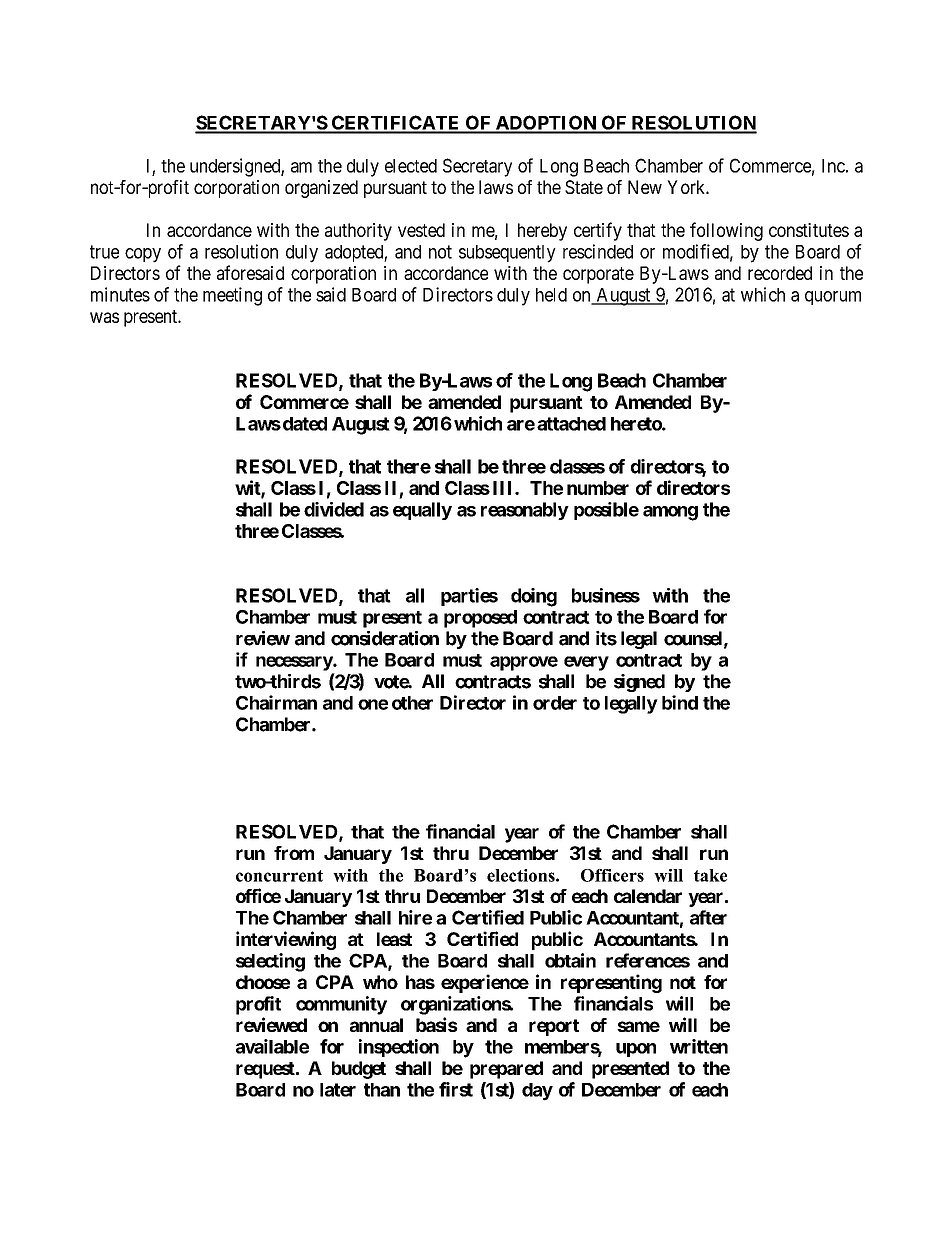 This document has width=952, height=1233. What do you see at coordinates (506, 1070) in the document?
I see `prepared` at bounding box center [506, 1070].
